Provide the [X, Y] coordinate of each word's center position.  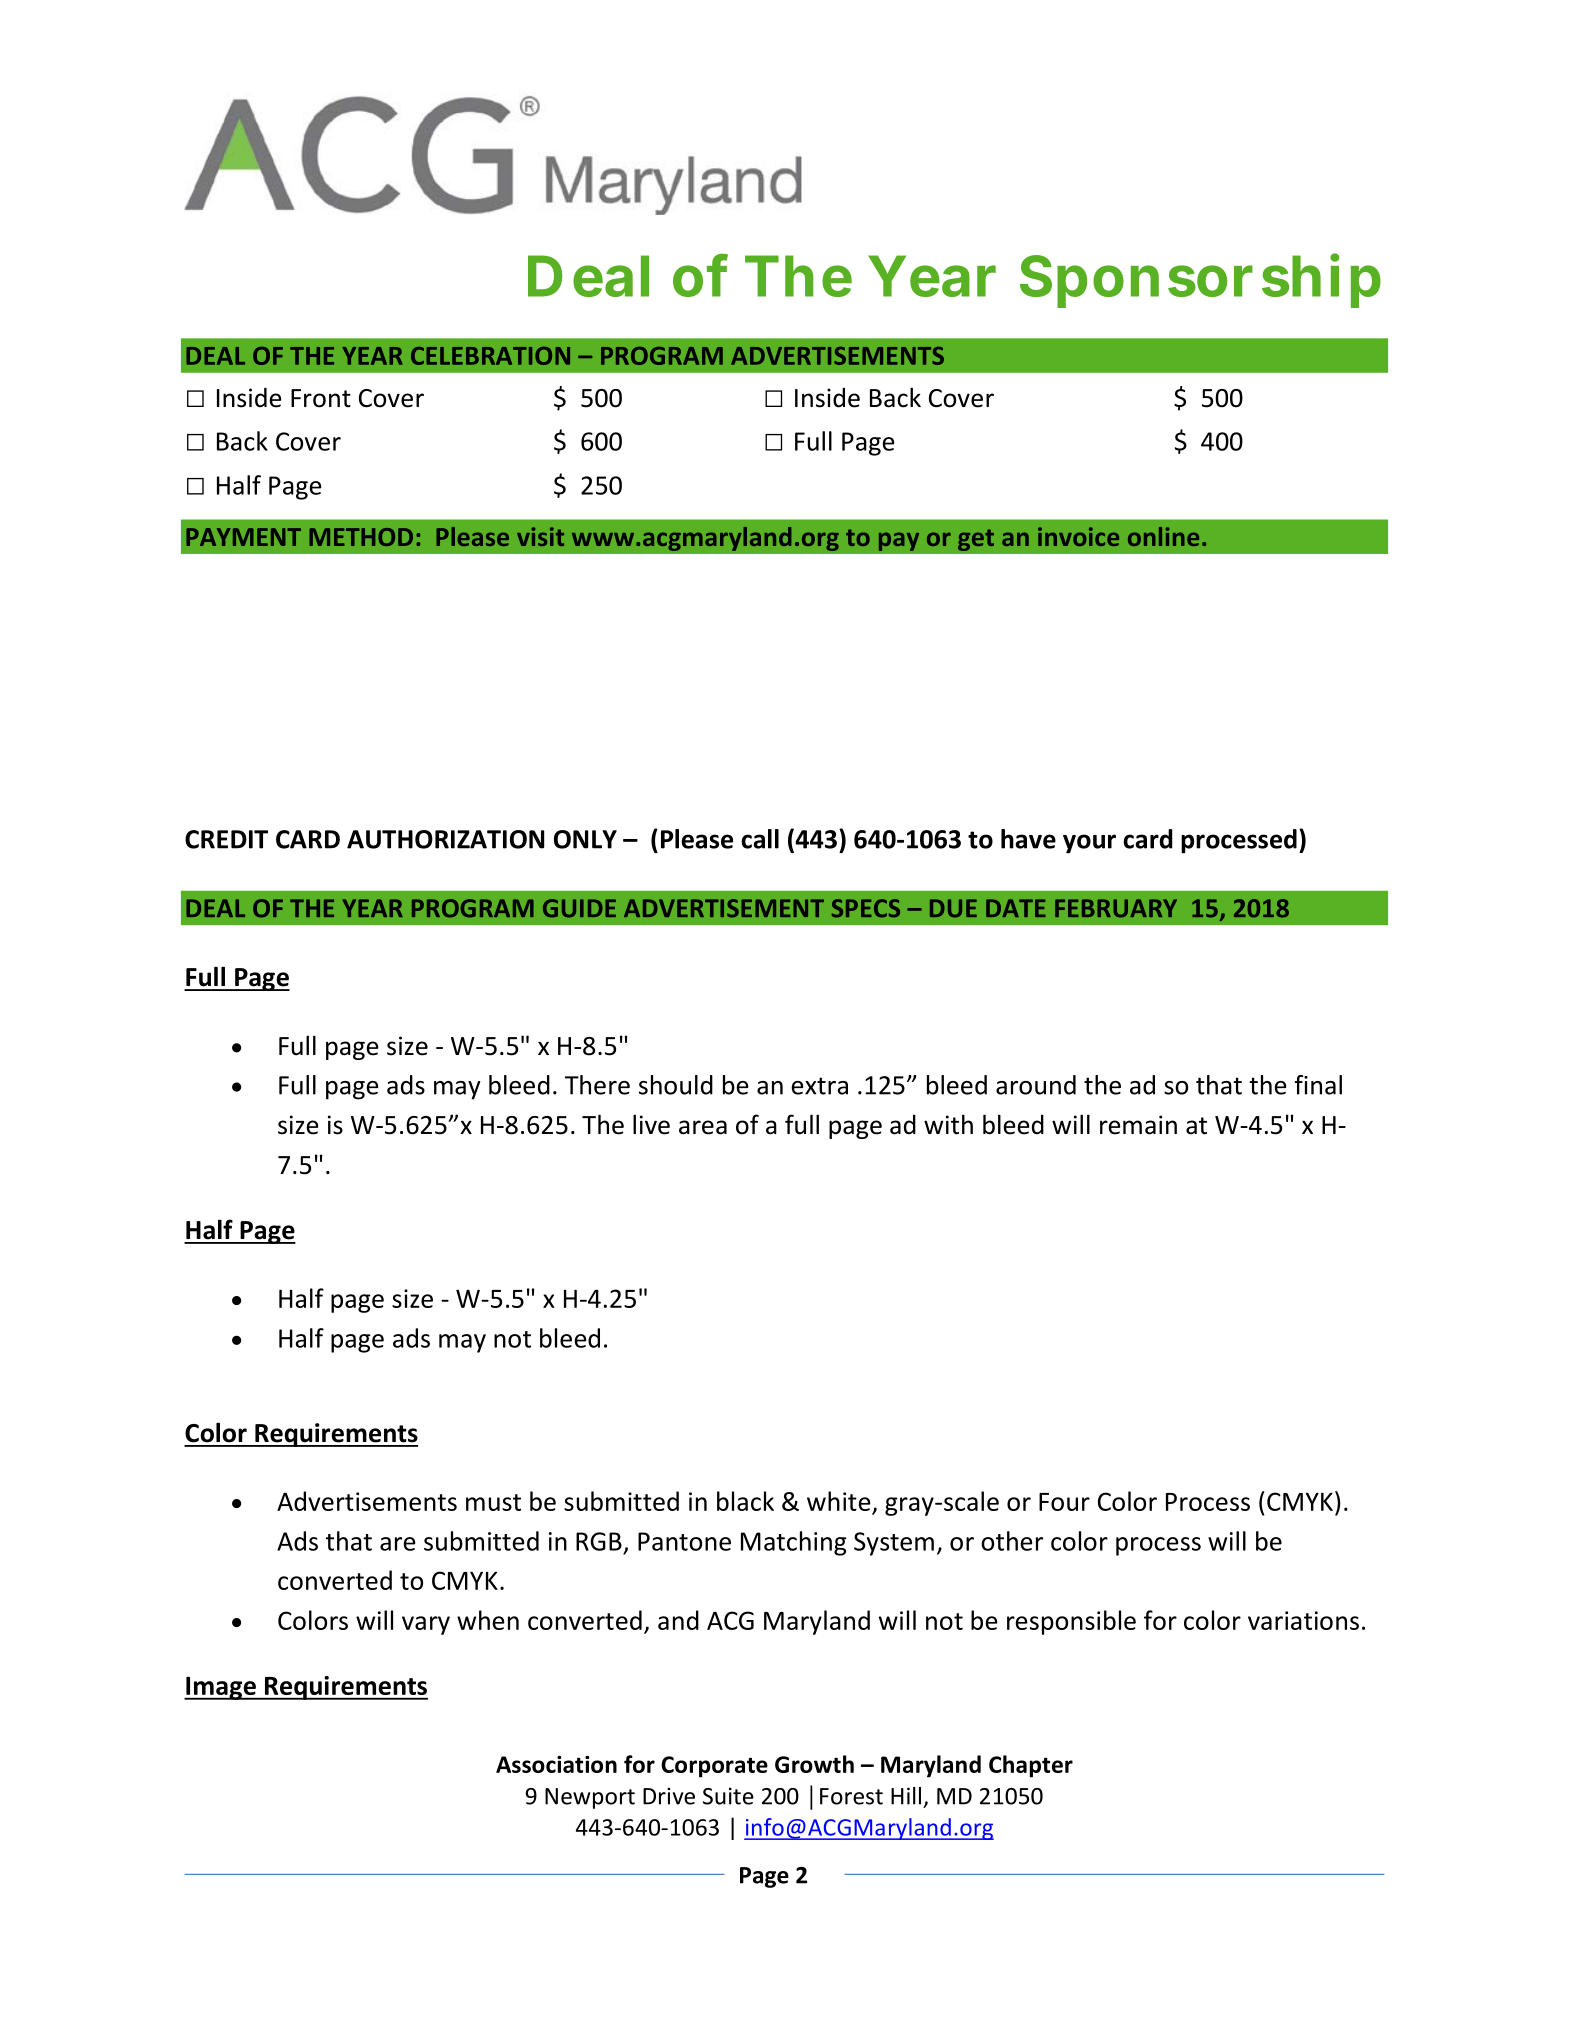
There [597, 1085]
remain [1138, 1125]
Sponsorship [1200, 280]
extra [819, 1086]
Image [221, 1688]
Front [321, 398]
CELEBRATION [490, 356]
